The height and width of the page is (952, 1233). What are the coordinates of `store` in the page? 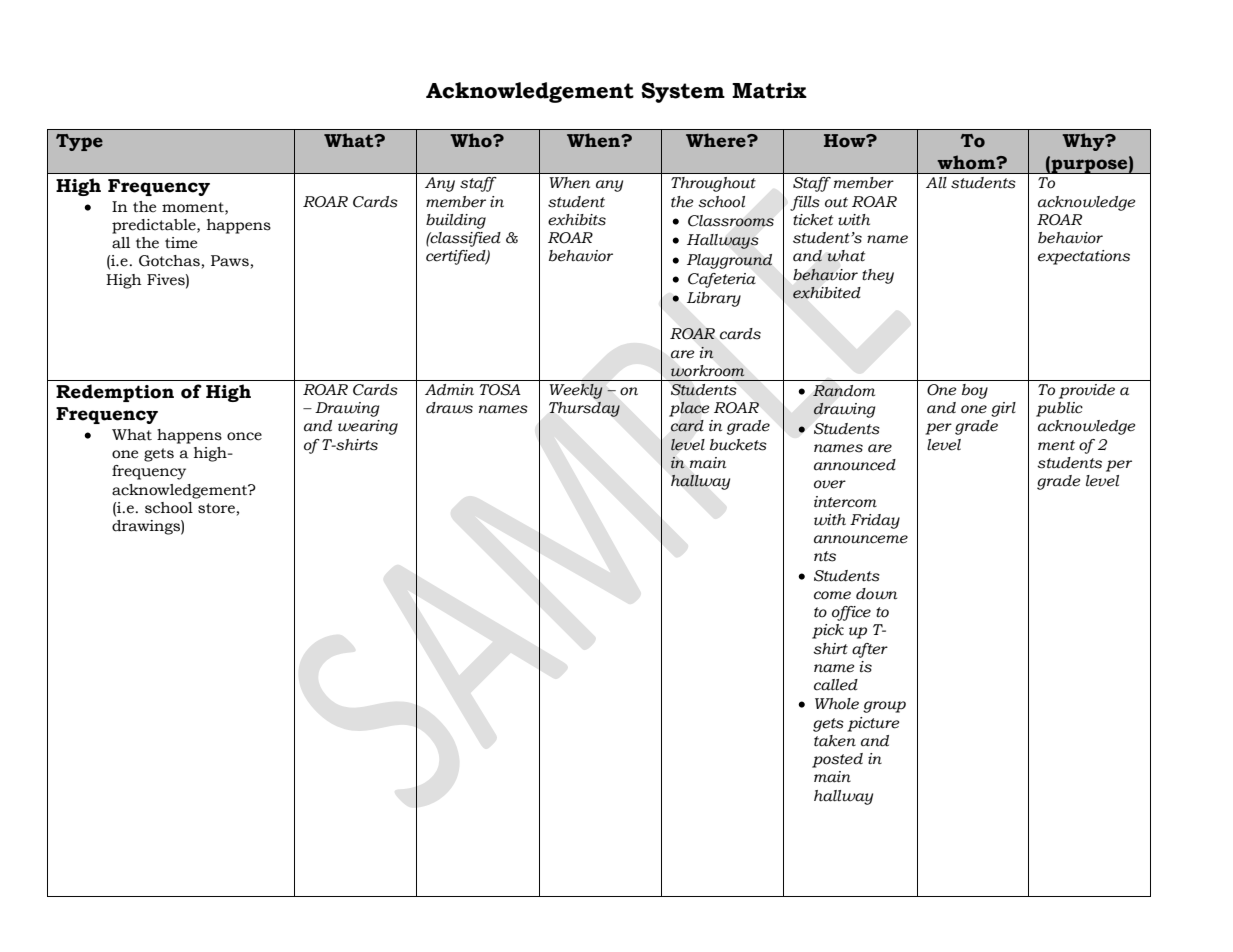 It's located at (216, 508).
